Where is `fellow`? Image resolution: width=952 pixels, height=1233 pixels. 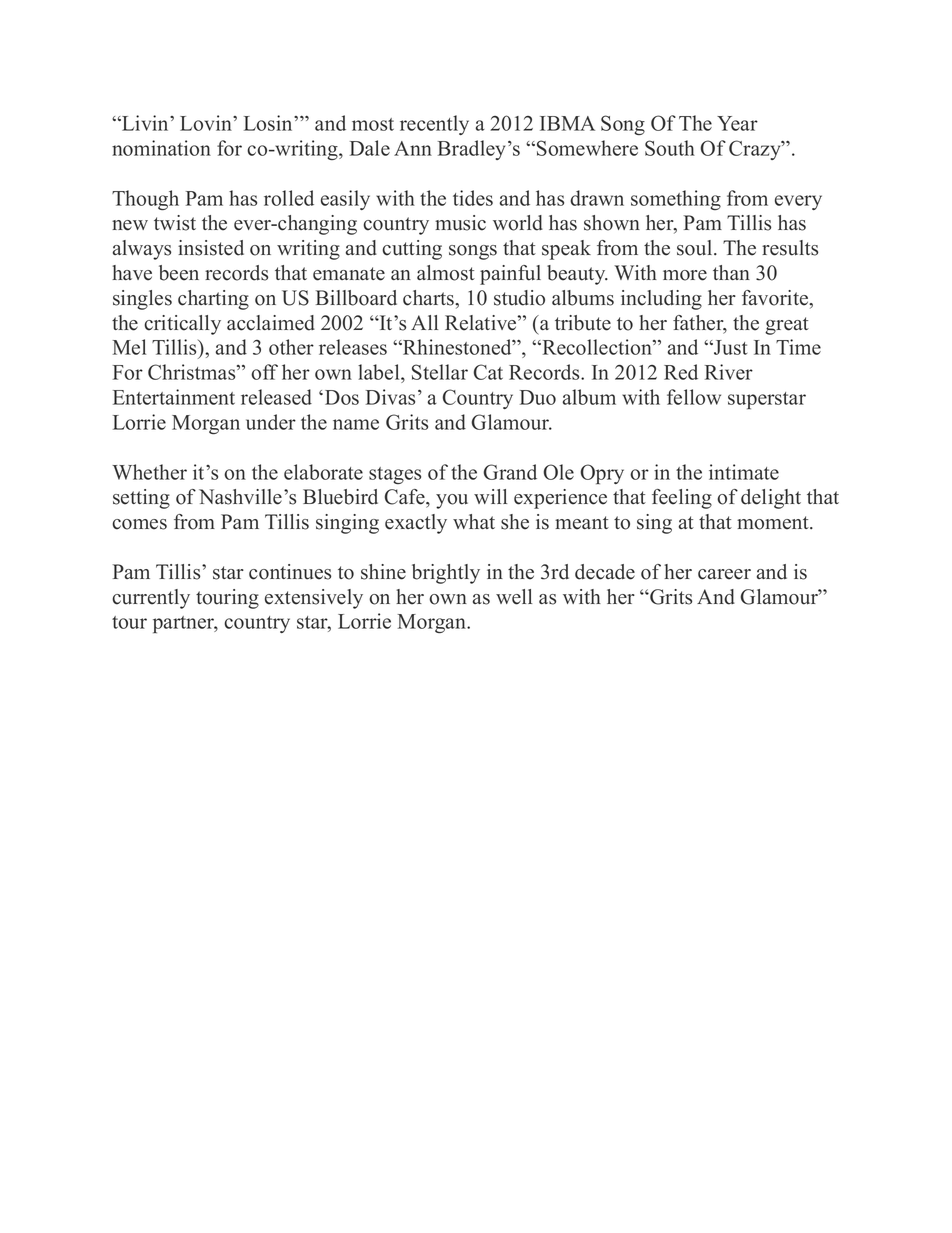
fellow is located at coordinates (694, 397).
